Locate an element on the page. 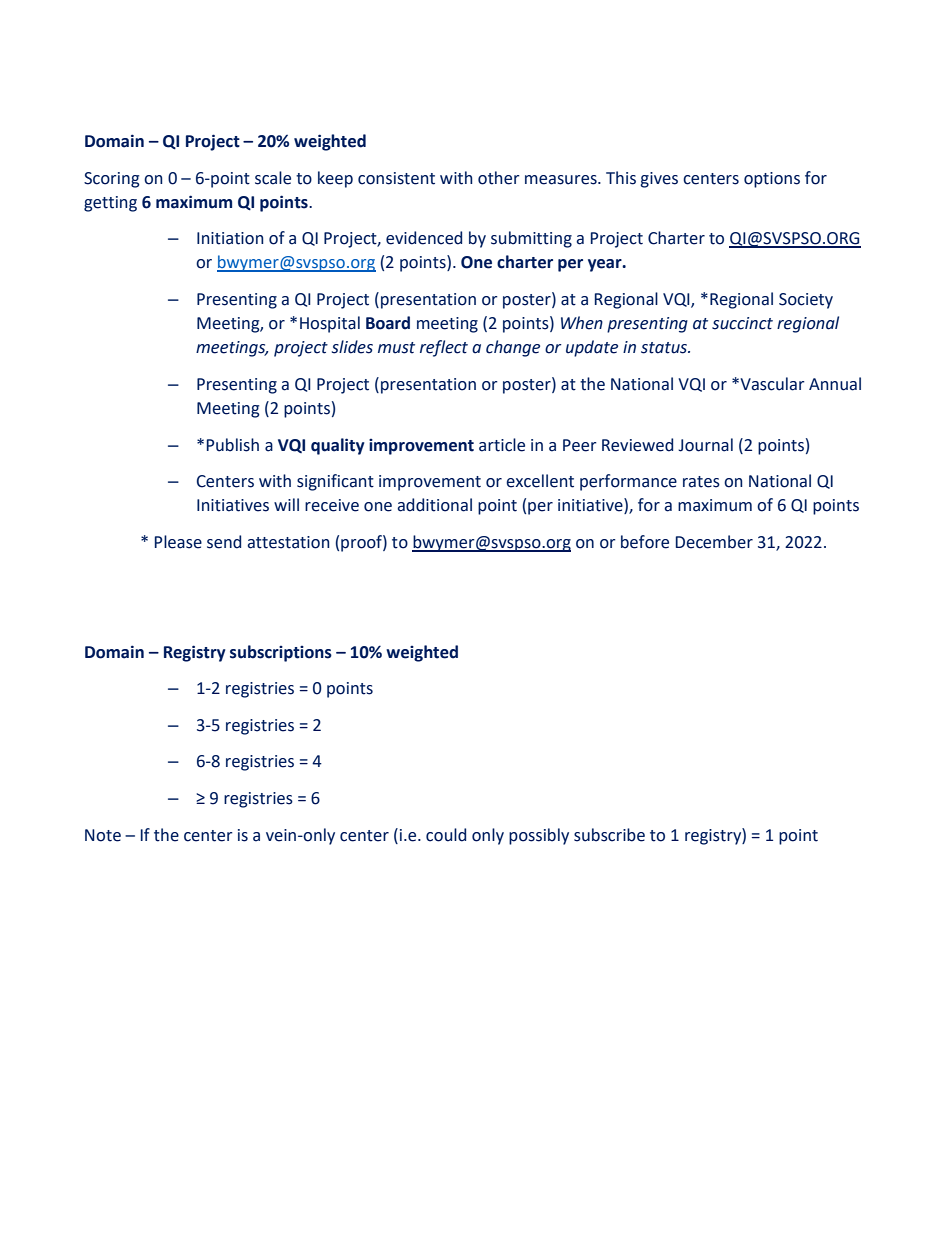  could is located at coordinates (446, 835).
